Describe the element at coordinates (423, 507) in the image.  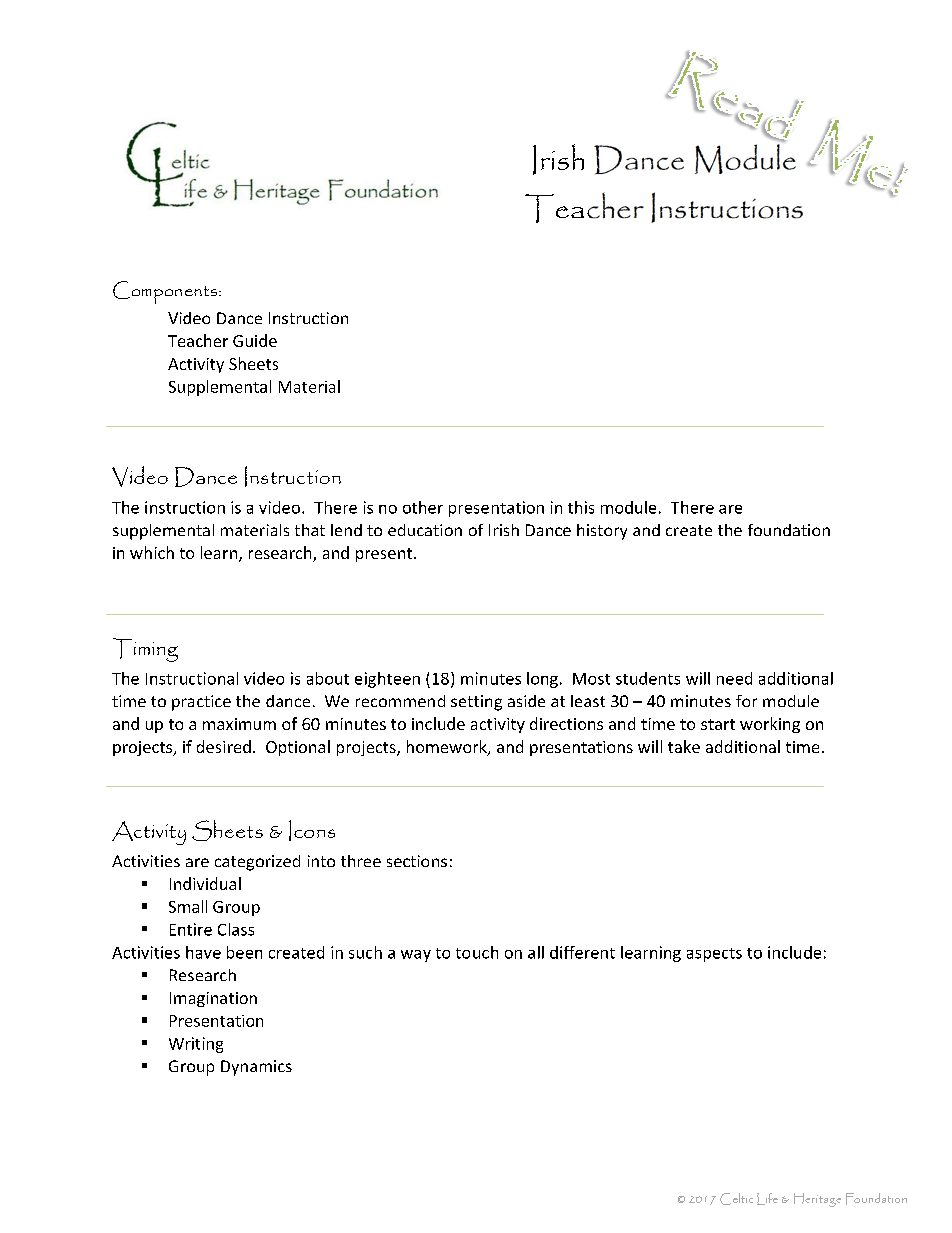
I see `other` at that location.
